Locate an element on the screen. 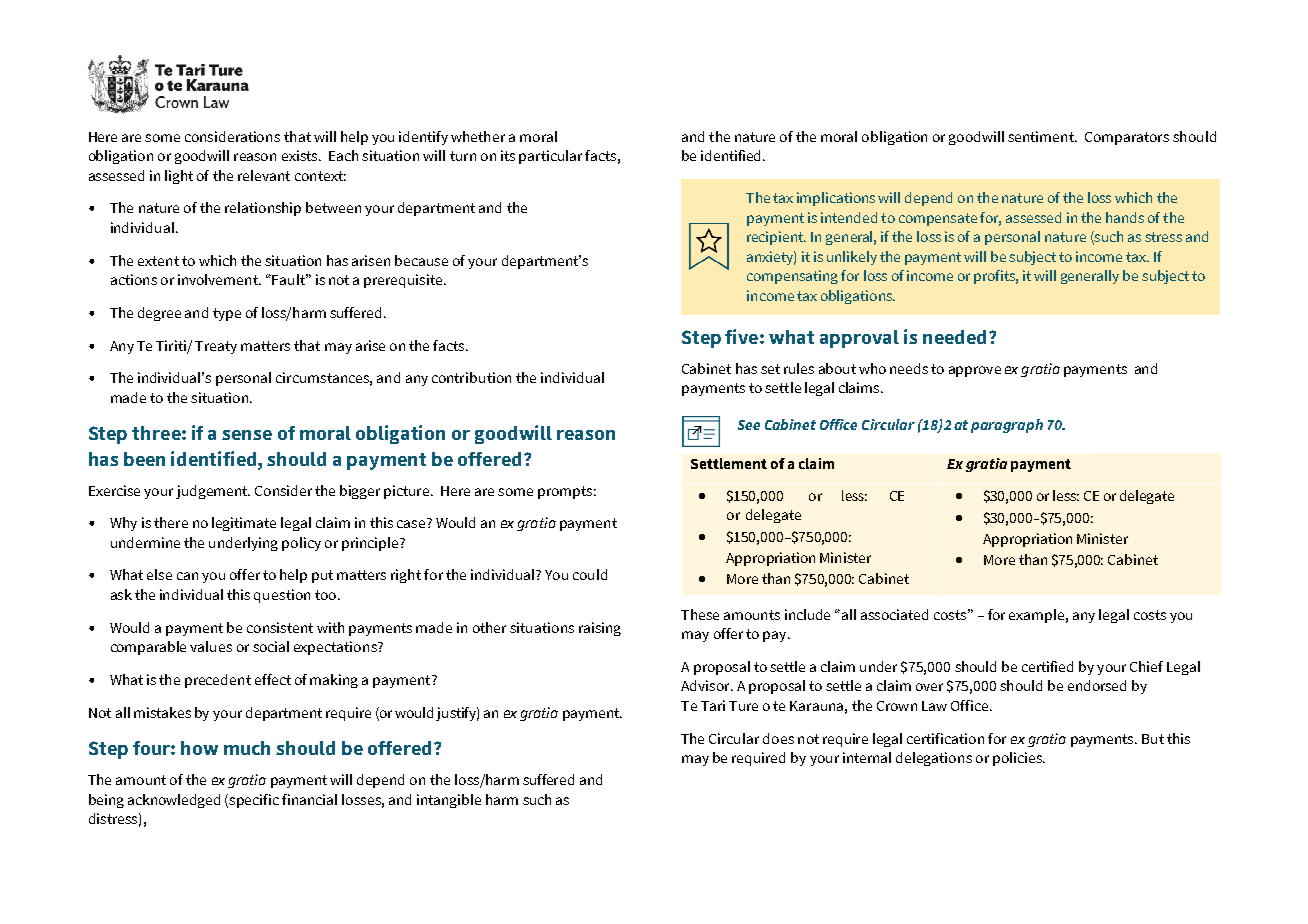 The image size is (1308, 924). judgement is located at coordinates (213, 492).
